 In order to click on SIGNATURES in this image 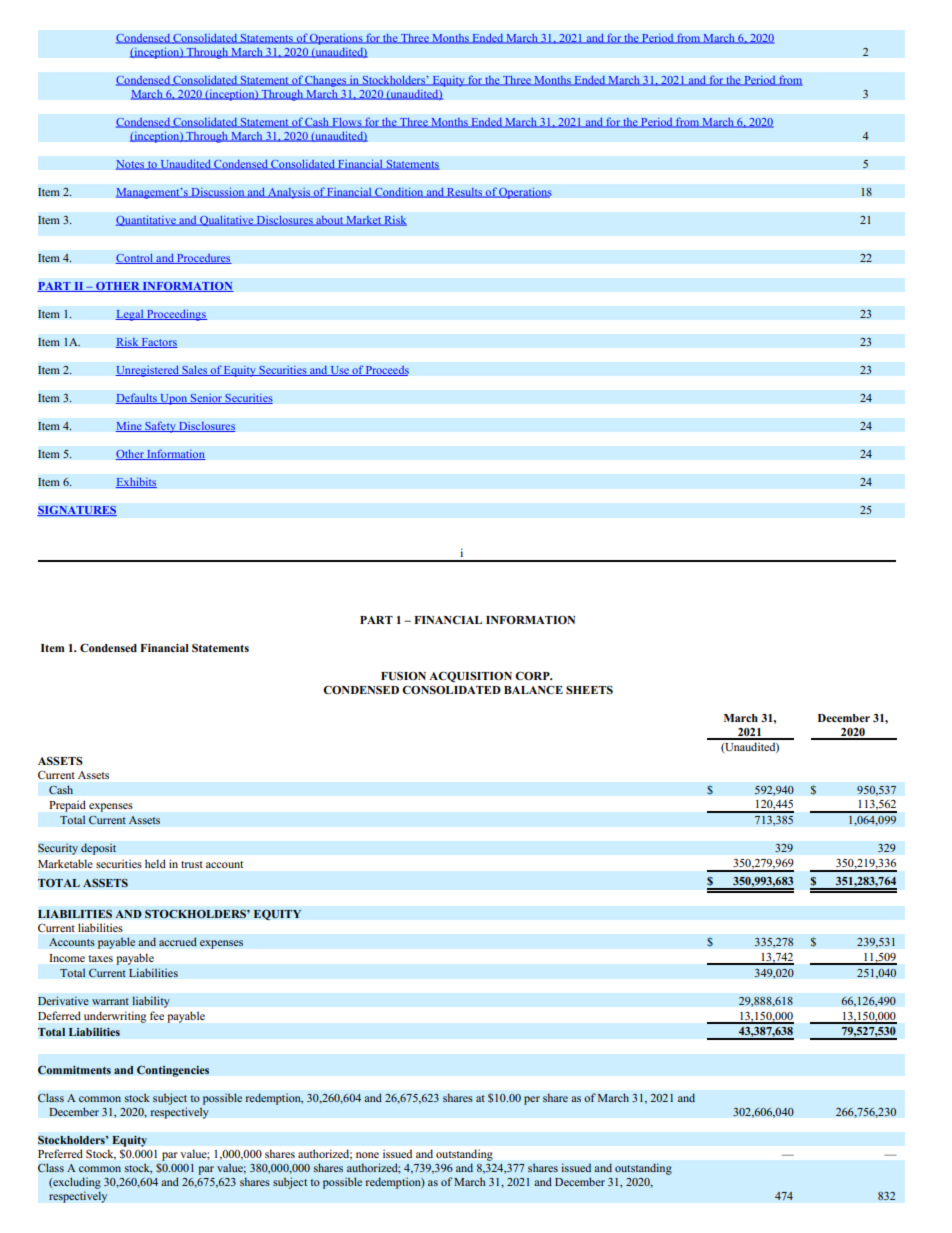, I will do `click(77, 510)`.
